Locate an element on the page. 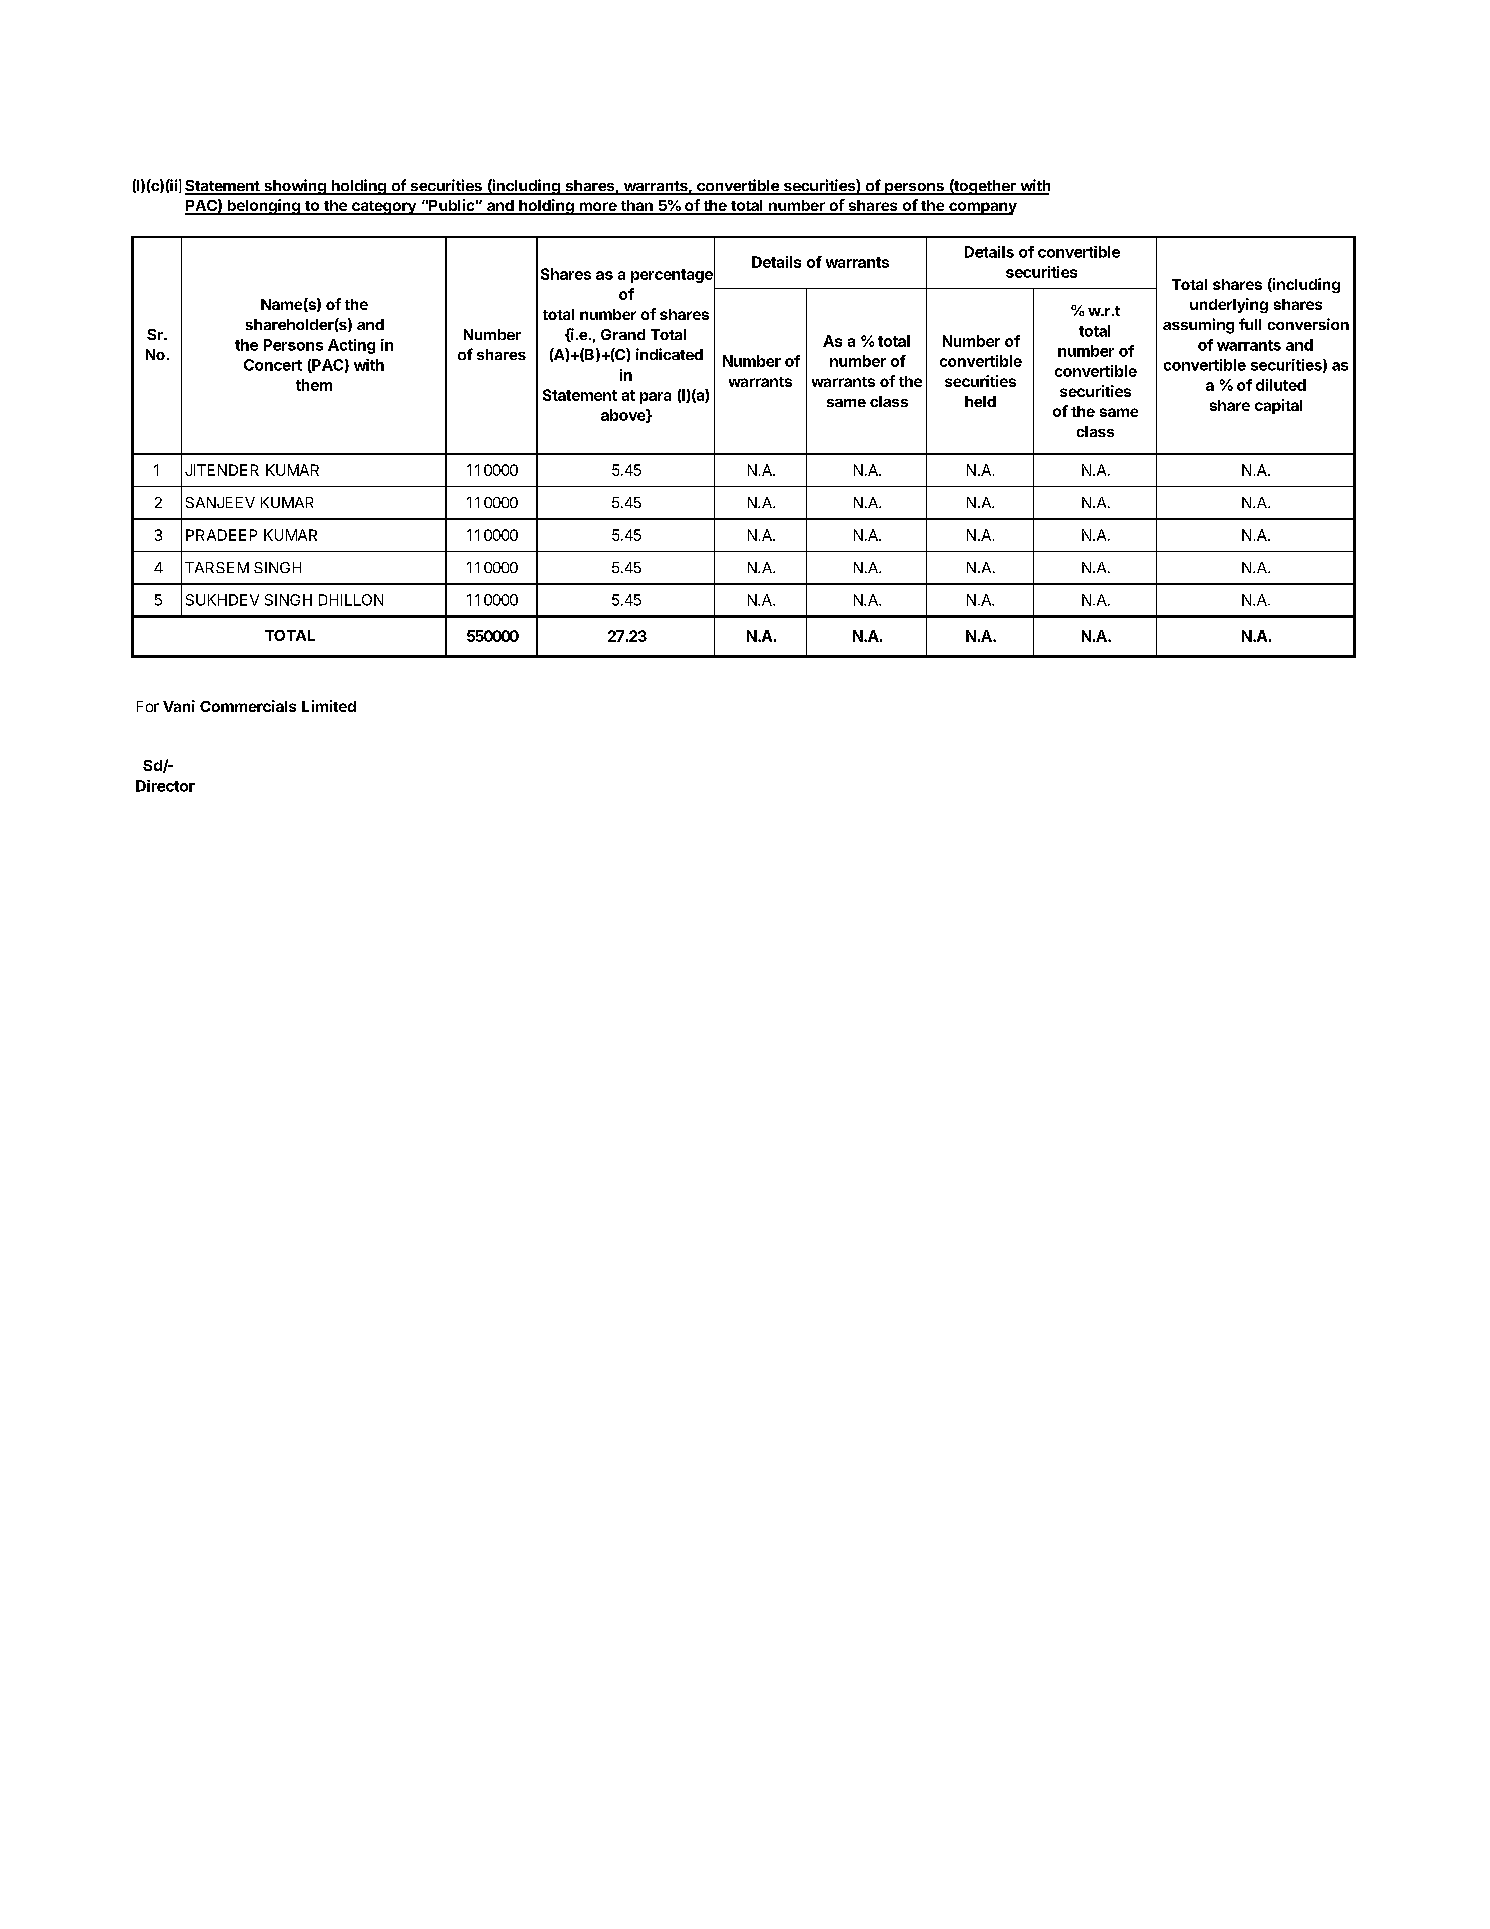 The width and height of the image is (1490, 1929). para is located at coordinates (655, 398).
